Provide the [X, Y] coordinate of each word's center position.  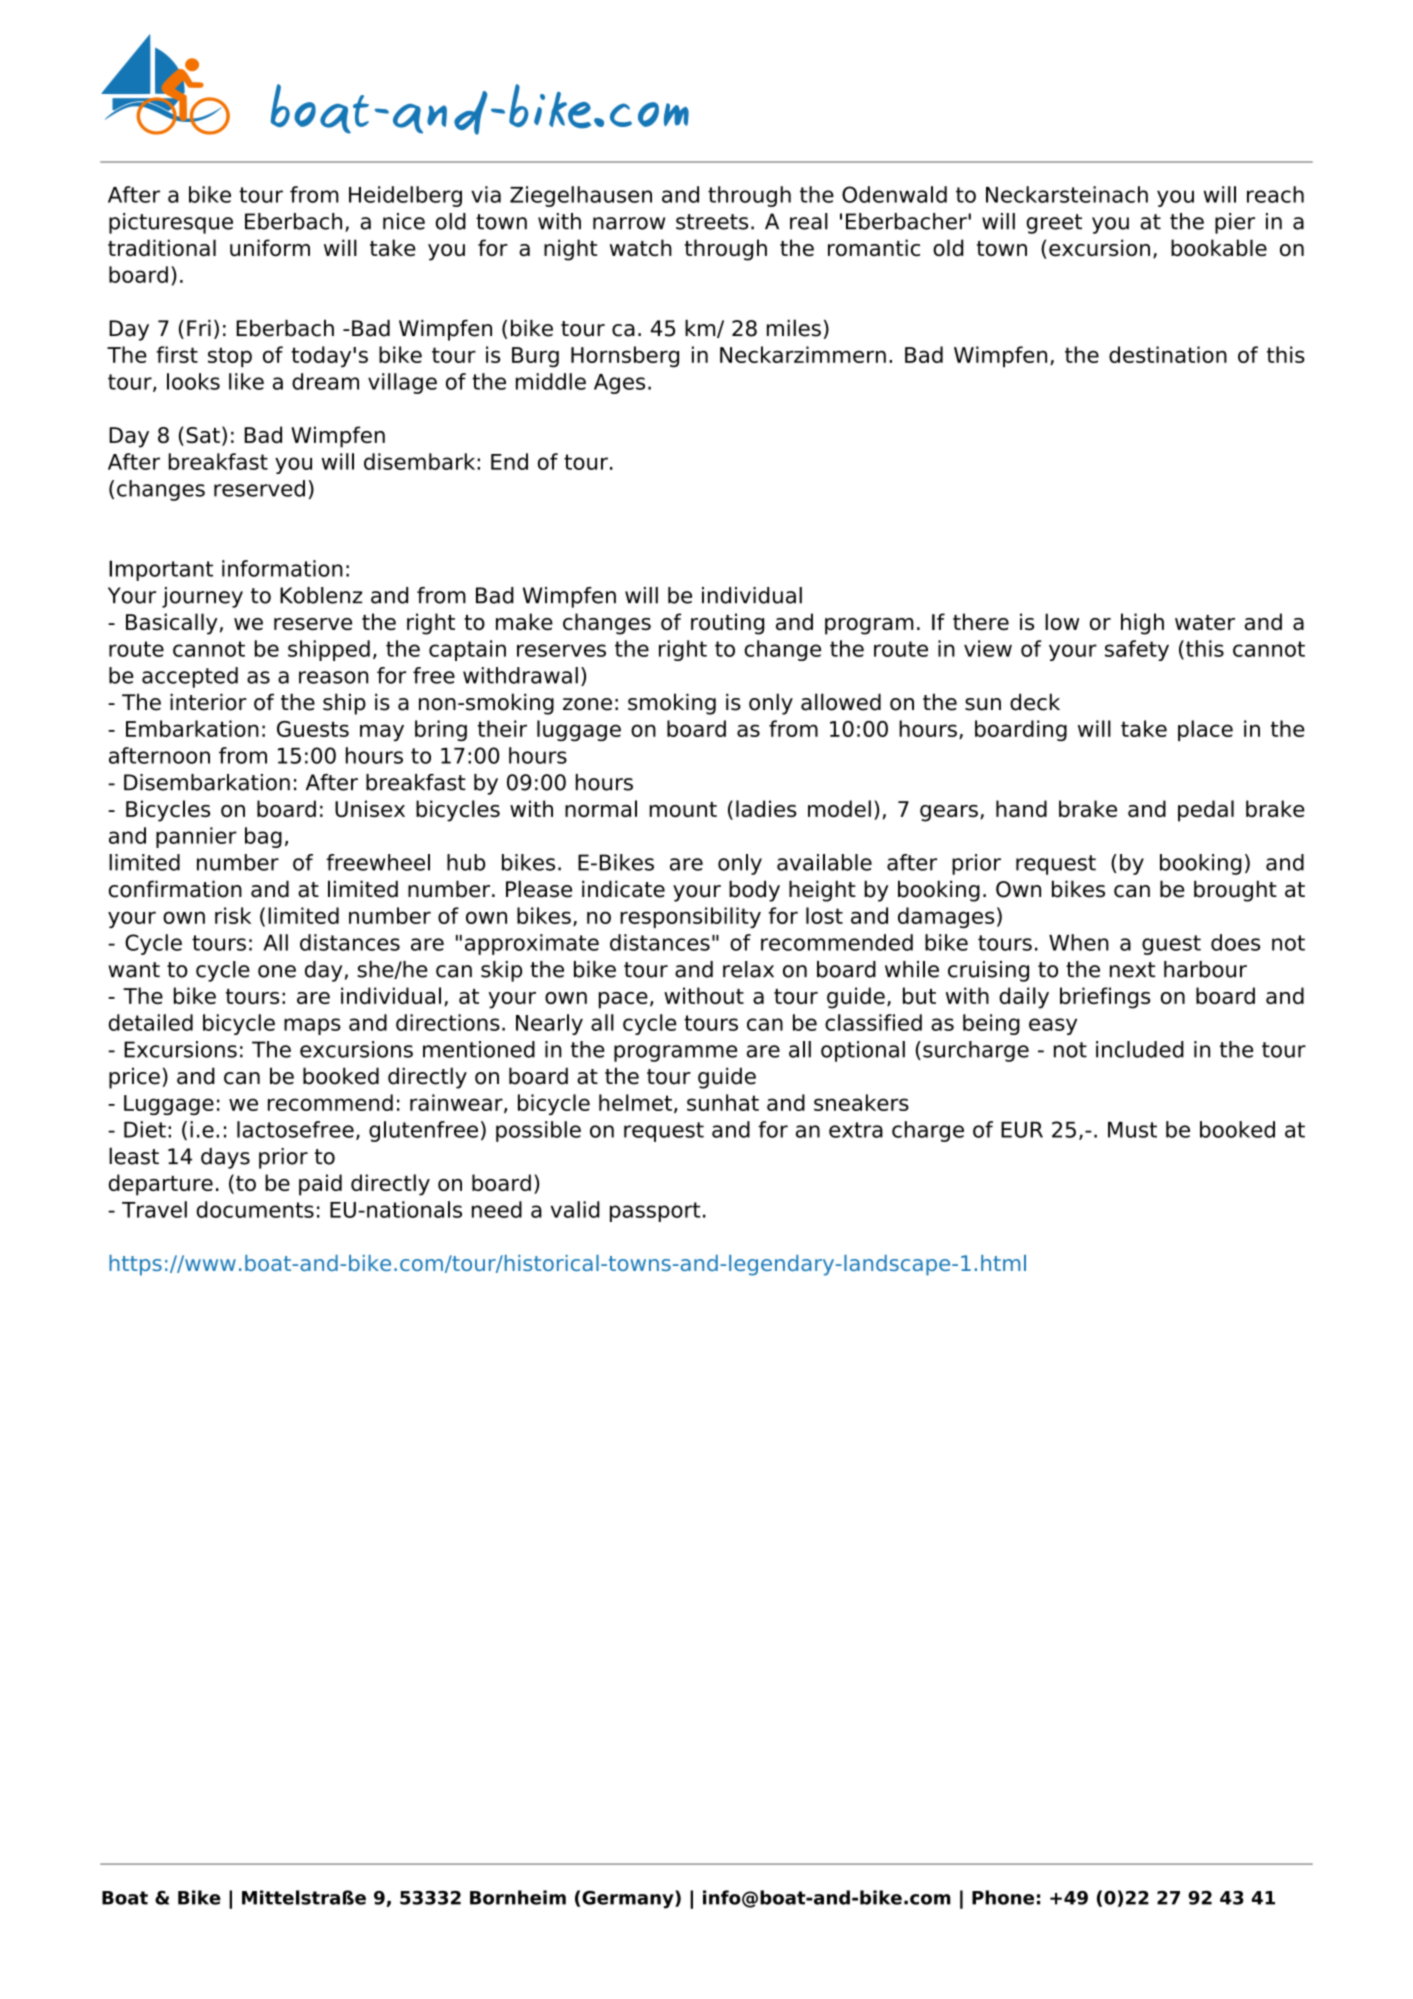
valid [575, 1209]
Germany [629, 1899]
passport [655, 1212]
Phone [1003, 1897]
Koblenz [321, 595]
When [1079, 942]
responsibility [690, 917]
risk [233, 915]
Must [1132, 1130]
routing [727, 624]
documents [255, 1209]
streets [712, 222]
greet [1054, 224]
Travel [154, 1209]
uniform [270, 248]
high [1142, 624]
